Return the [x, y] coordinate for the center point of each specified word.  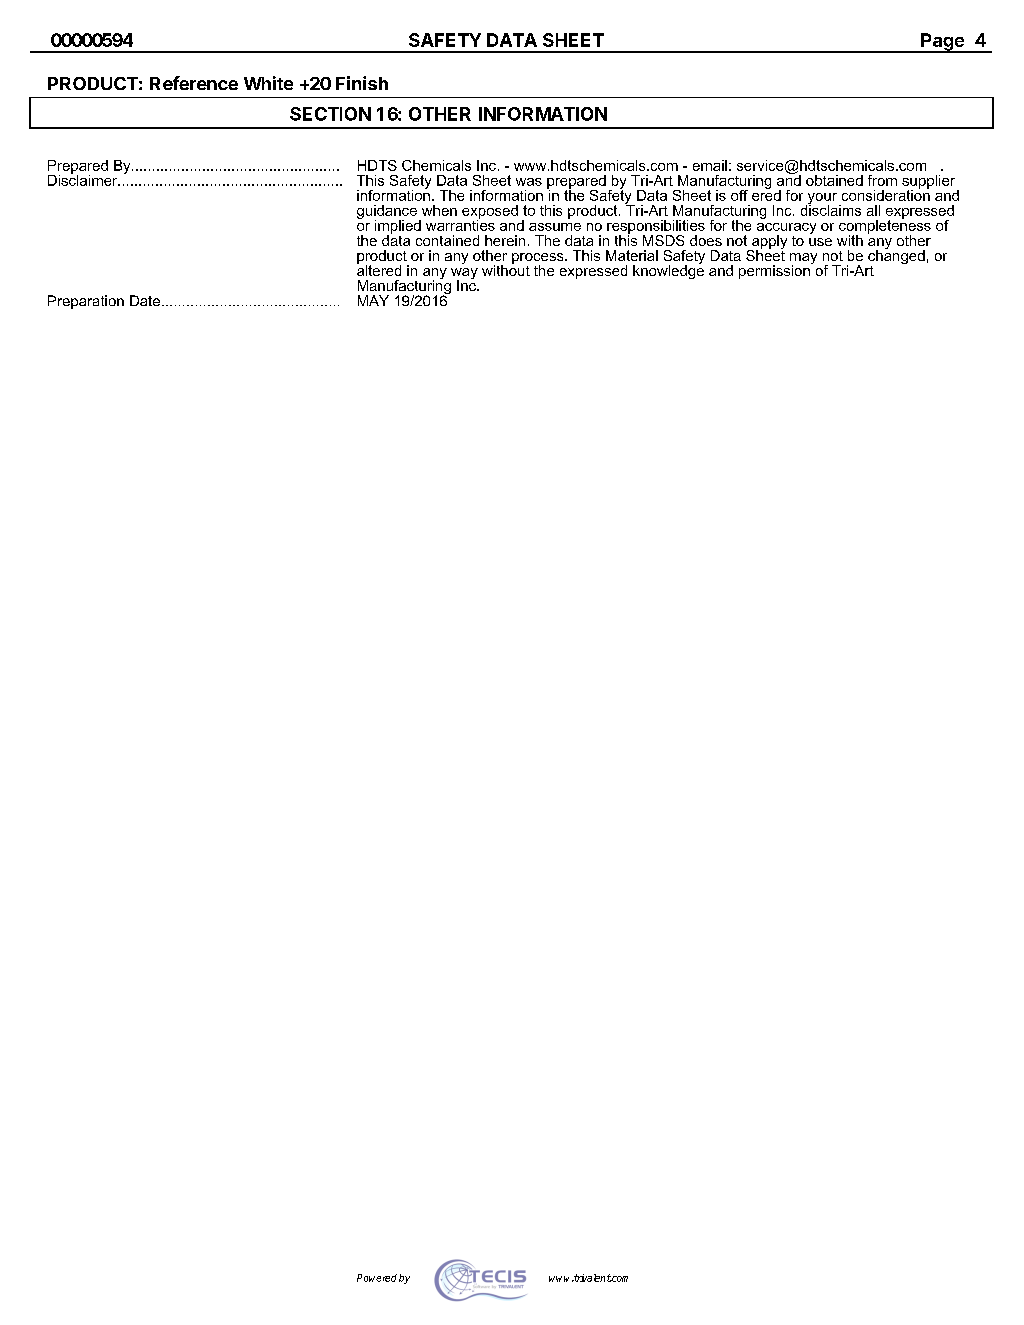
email [710, 165]
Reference [194, 83]
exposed [490, 213]
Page [942, 43]
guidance [387, 213]
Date [146, 300]
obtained [834, 180]
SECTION [330, 114]
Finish [362, 83]
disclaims [831, 209]
